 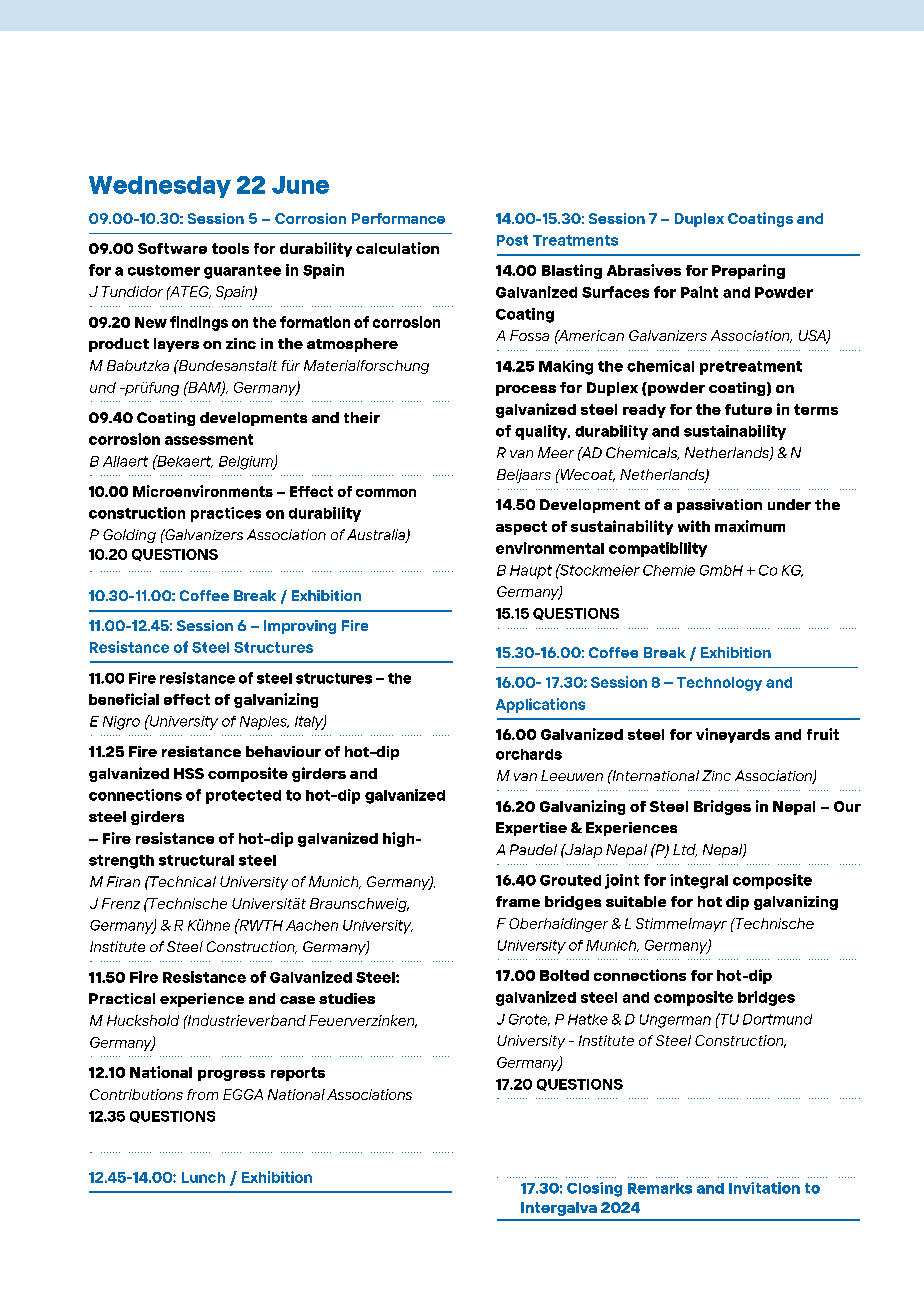 What do you see at coordinates (699, 881) in the image?
I see `integral` at bounding box center [699, 881].
